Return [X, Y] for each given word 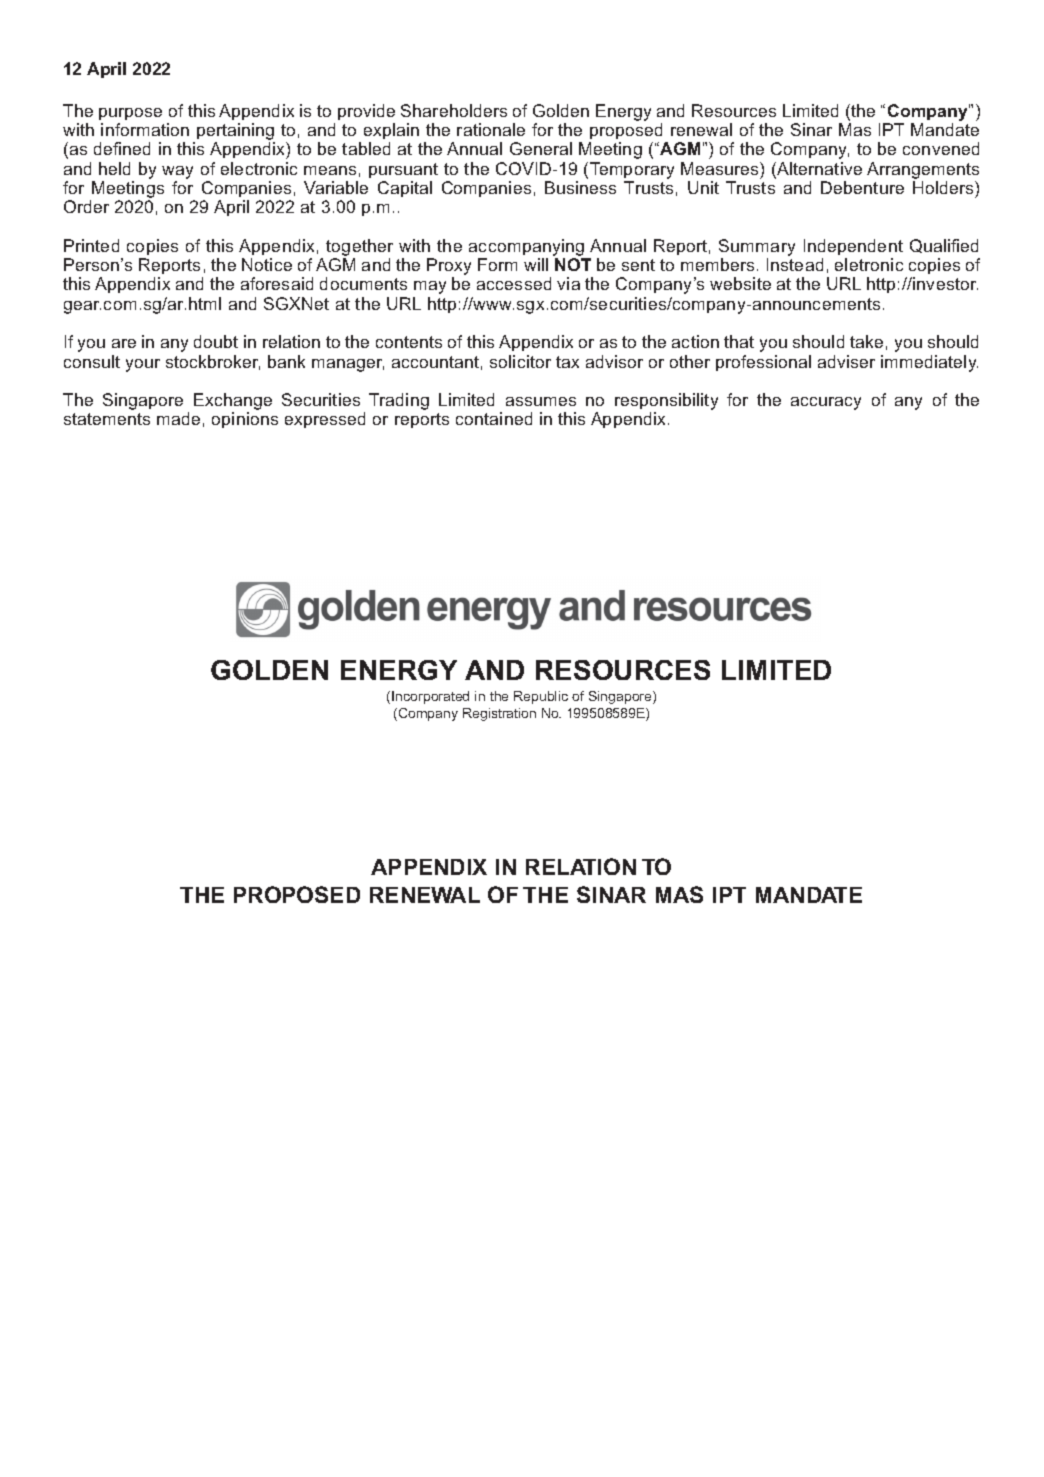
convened [941, 148]
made [178, 418]
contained [494, 418]
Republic [541, 697]
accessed [514, 283]
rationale [491, 129]
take [866, 341]
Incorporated [430, 697]
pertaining [236, 133]
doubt [216, 341]
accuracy [826, 403]
